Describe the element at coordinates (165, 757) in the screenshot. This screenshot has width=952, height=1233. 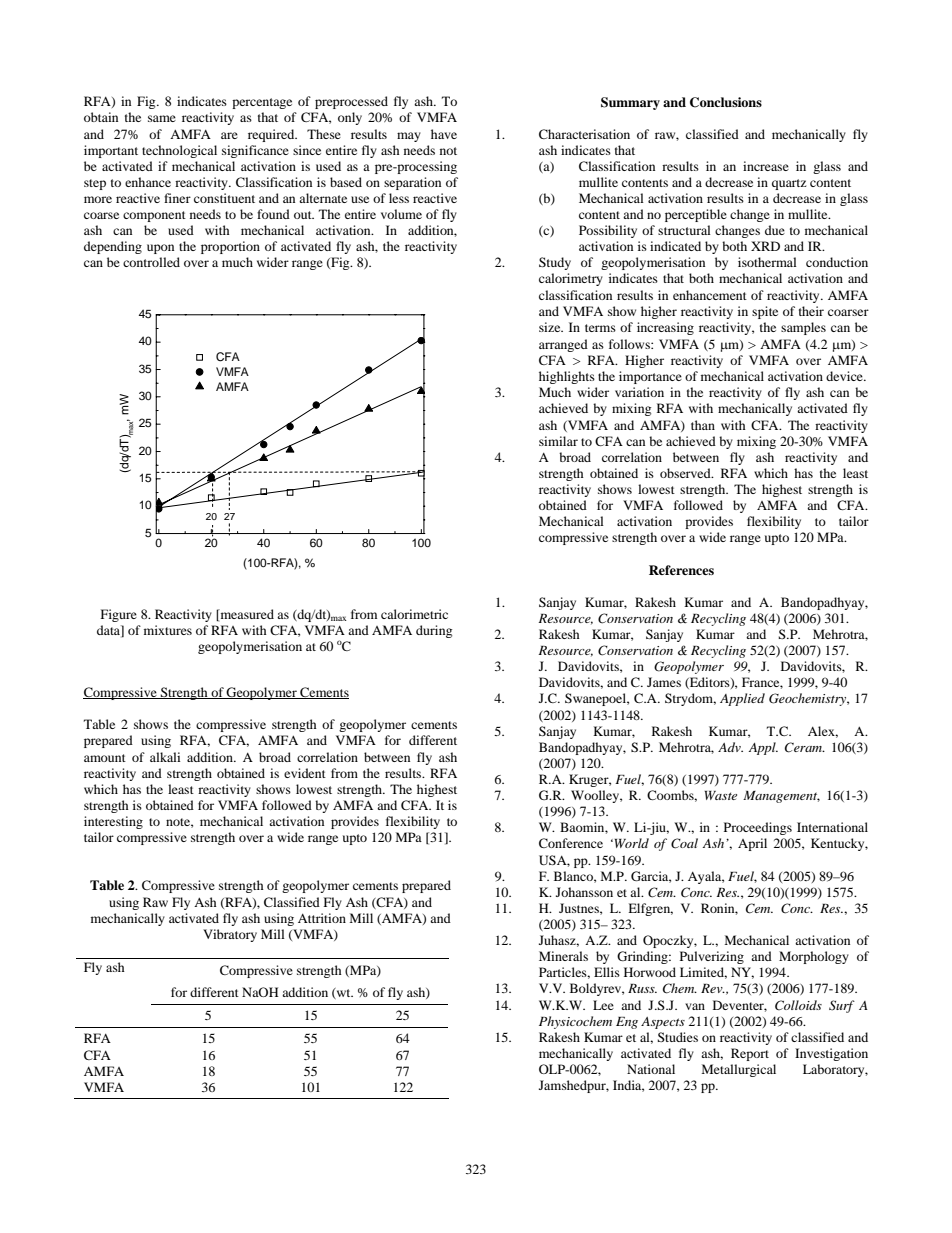
I see `alkali` at that location.
